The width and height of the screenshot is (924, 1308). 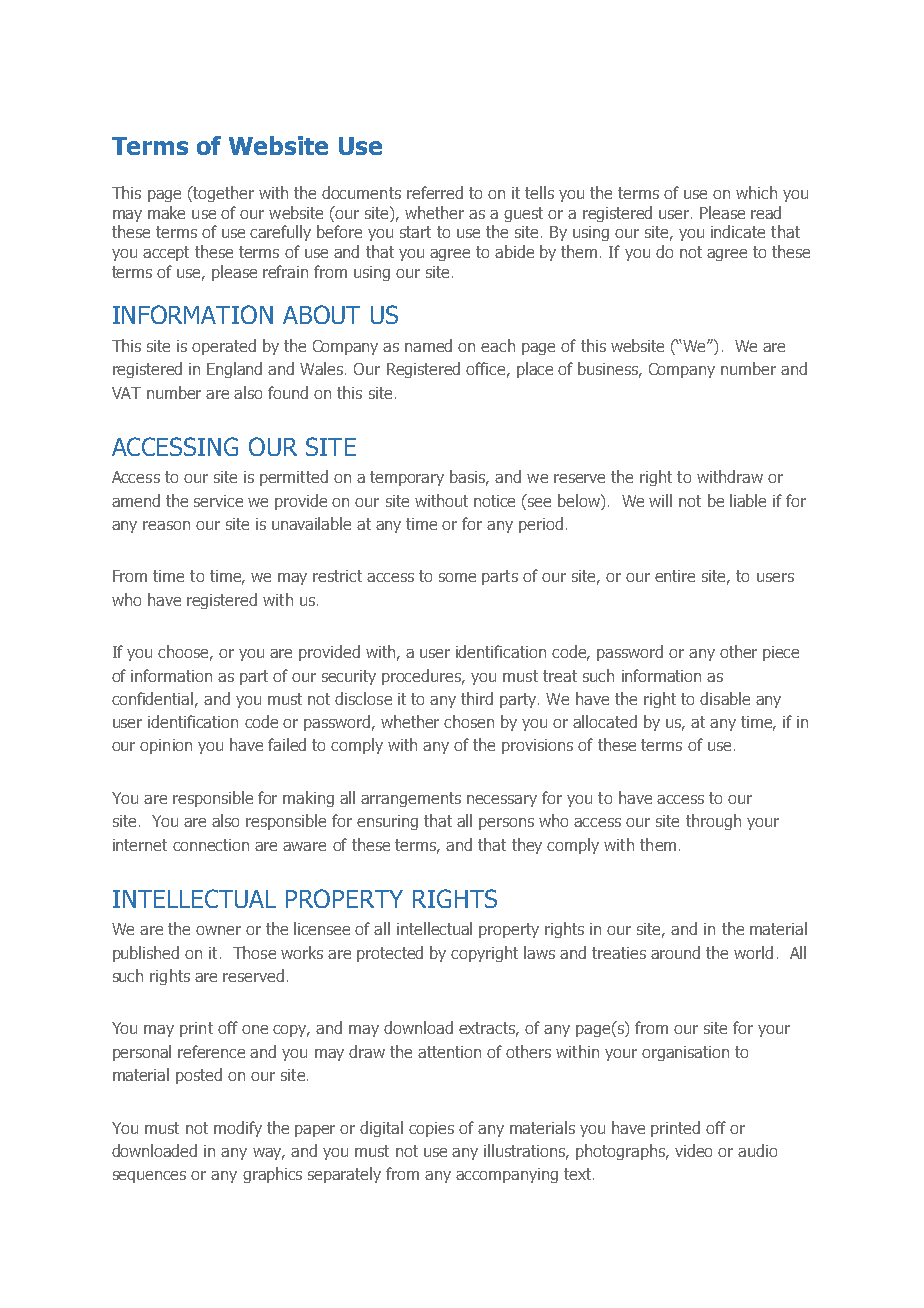 I want to click on persons, so click(x=506, y=824).
